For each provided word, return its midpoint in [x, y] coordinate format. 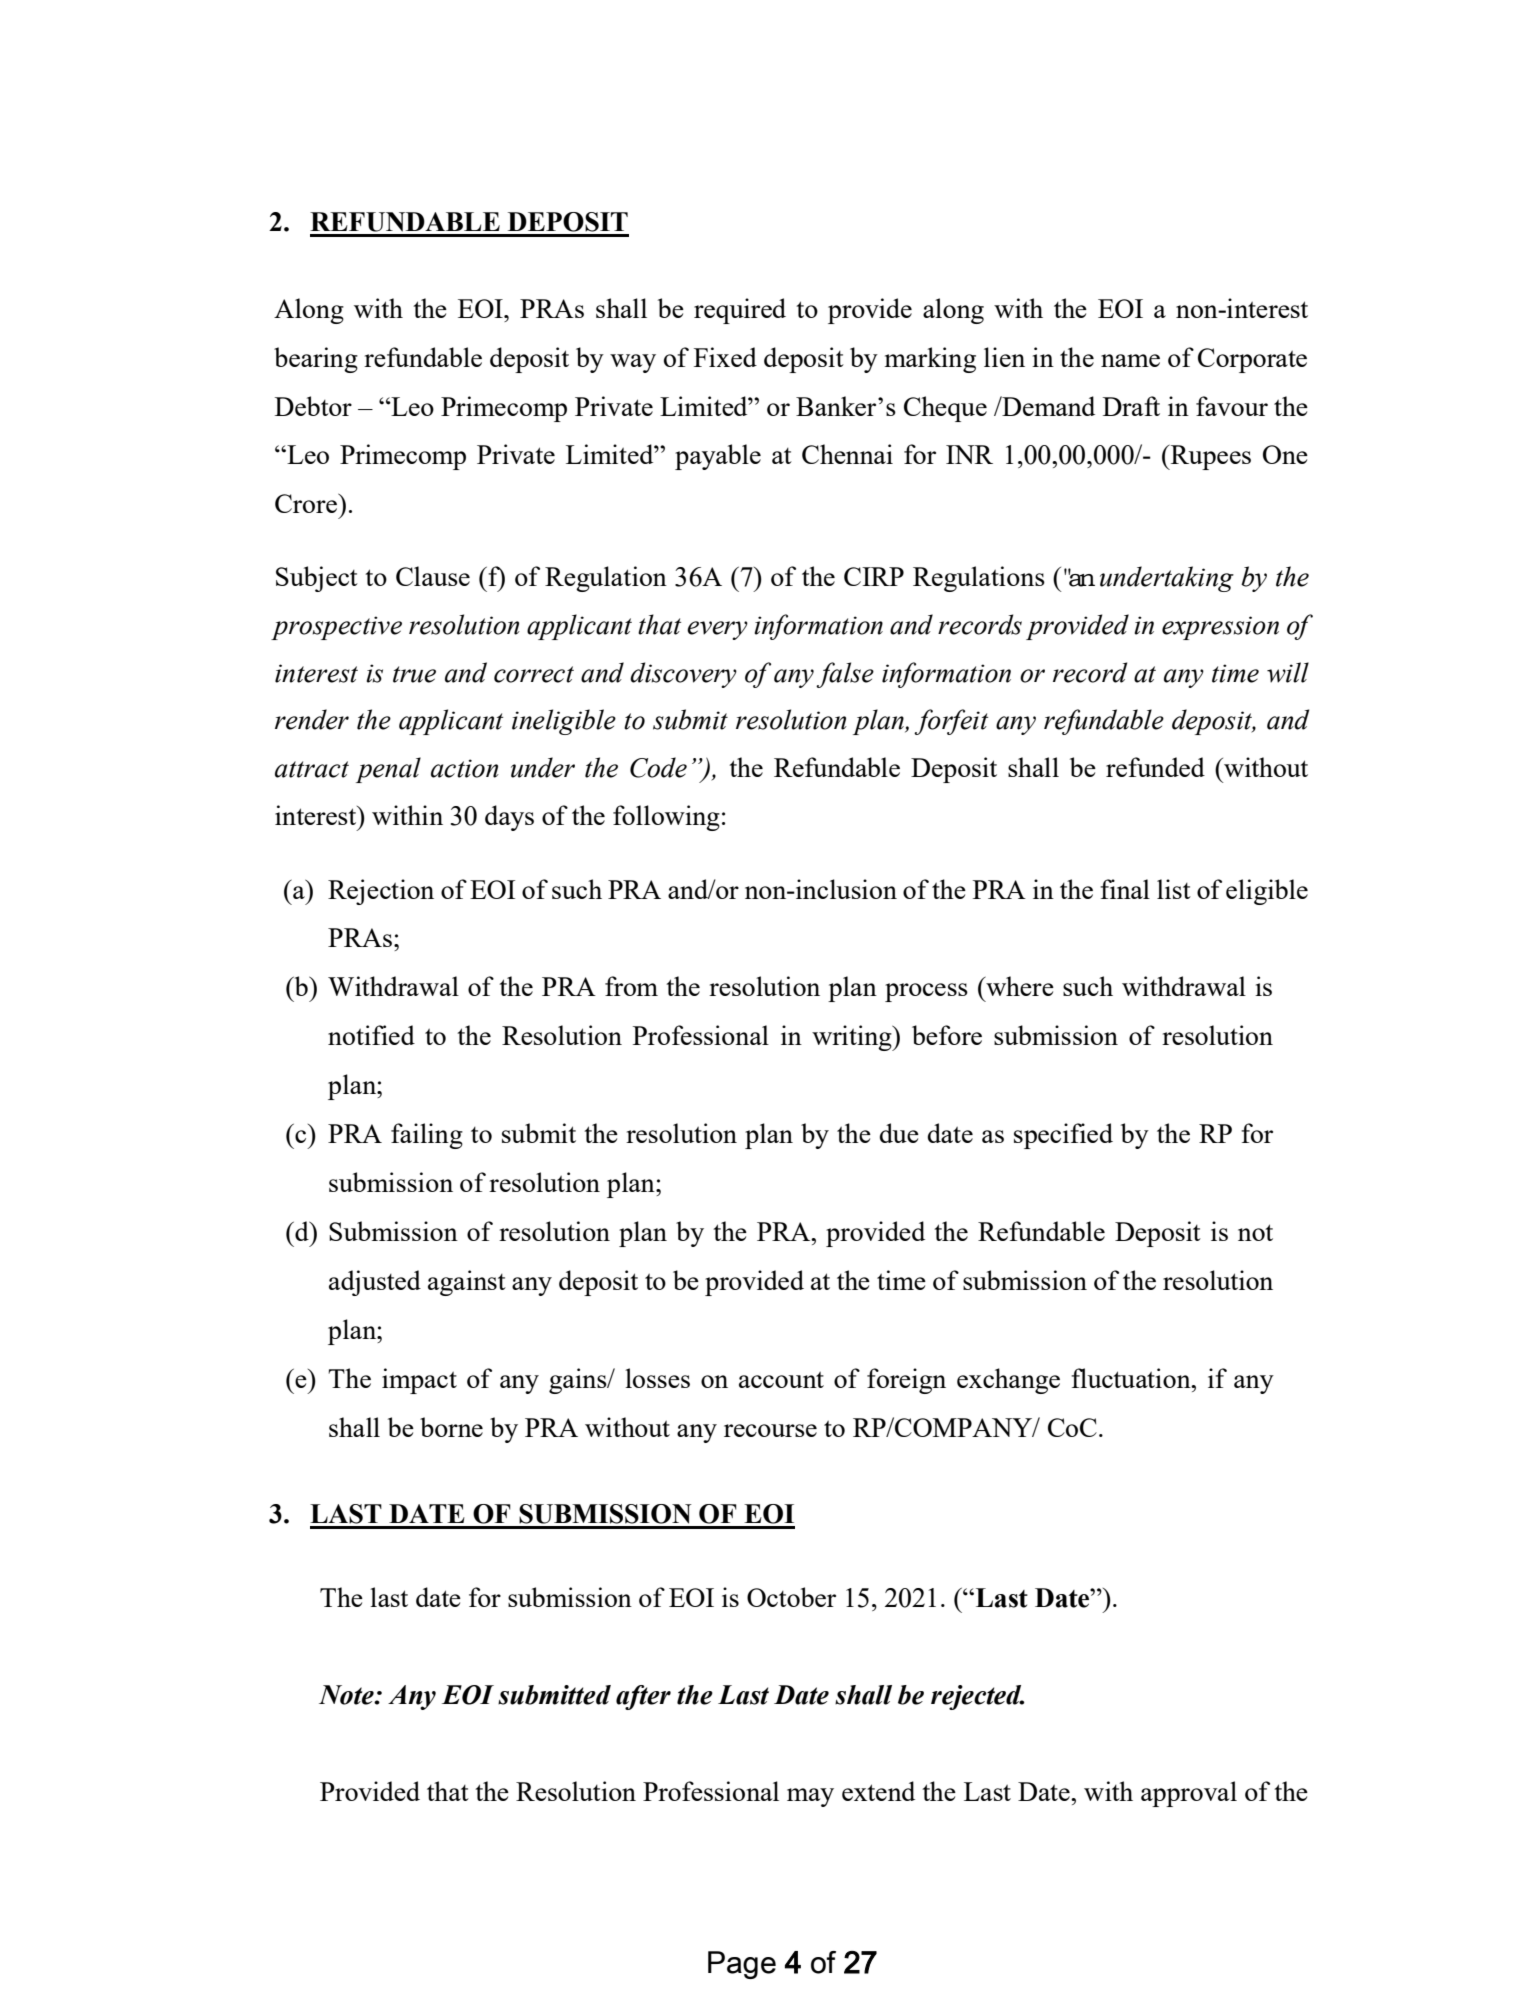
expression [1220, 628]
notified [371, 1035]
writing [853, 1038]
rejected [977, 1697]
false [845, 675]
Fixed [725, 357]
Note [347, 1695]
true [414, 674]
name [1130, 360]
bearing [316, 360]
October [791, 1597]
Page [742, 1965]
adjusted [375, 1283]
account [781, 1380]
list [1174, 889]
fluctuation [1132, 1378]
